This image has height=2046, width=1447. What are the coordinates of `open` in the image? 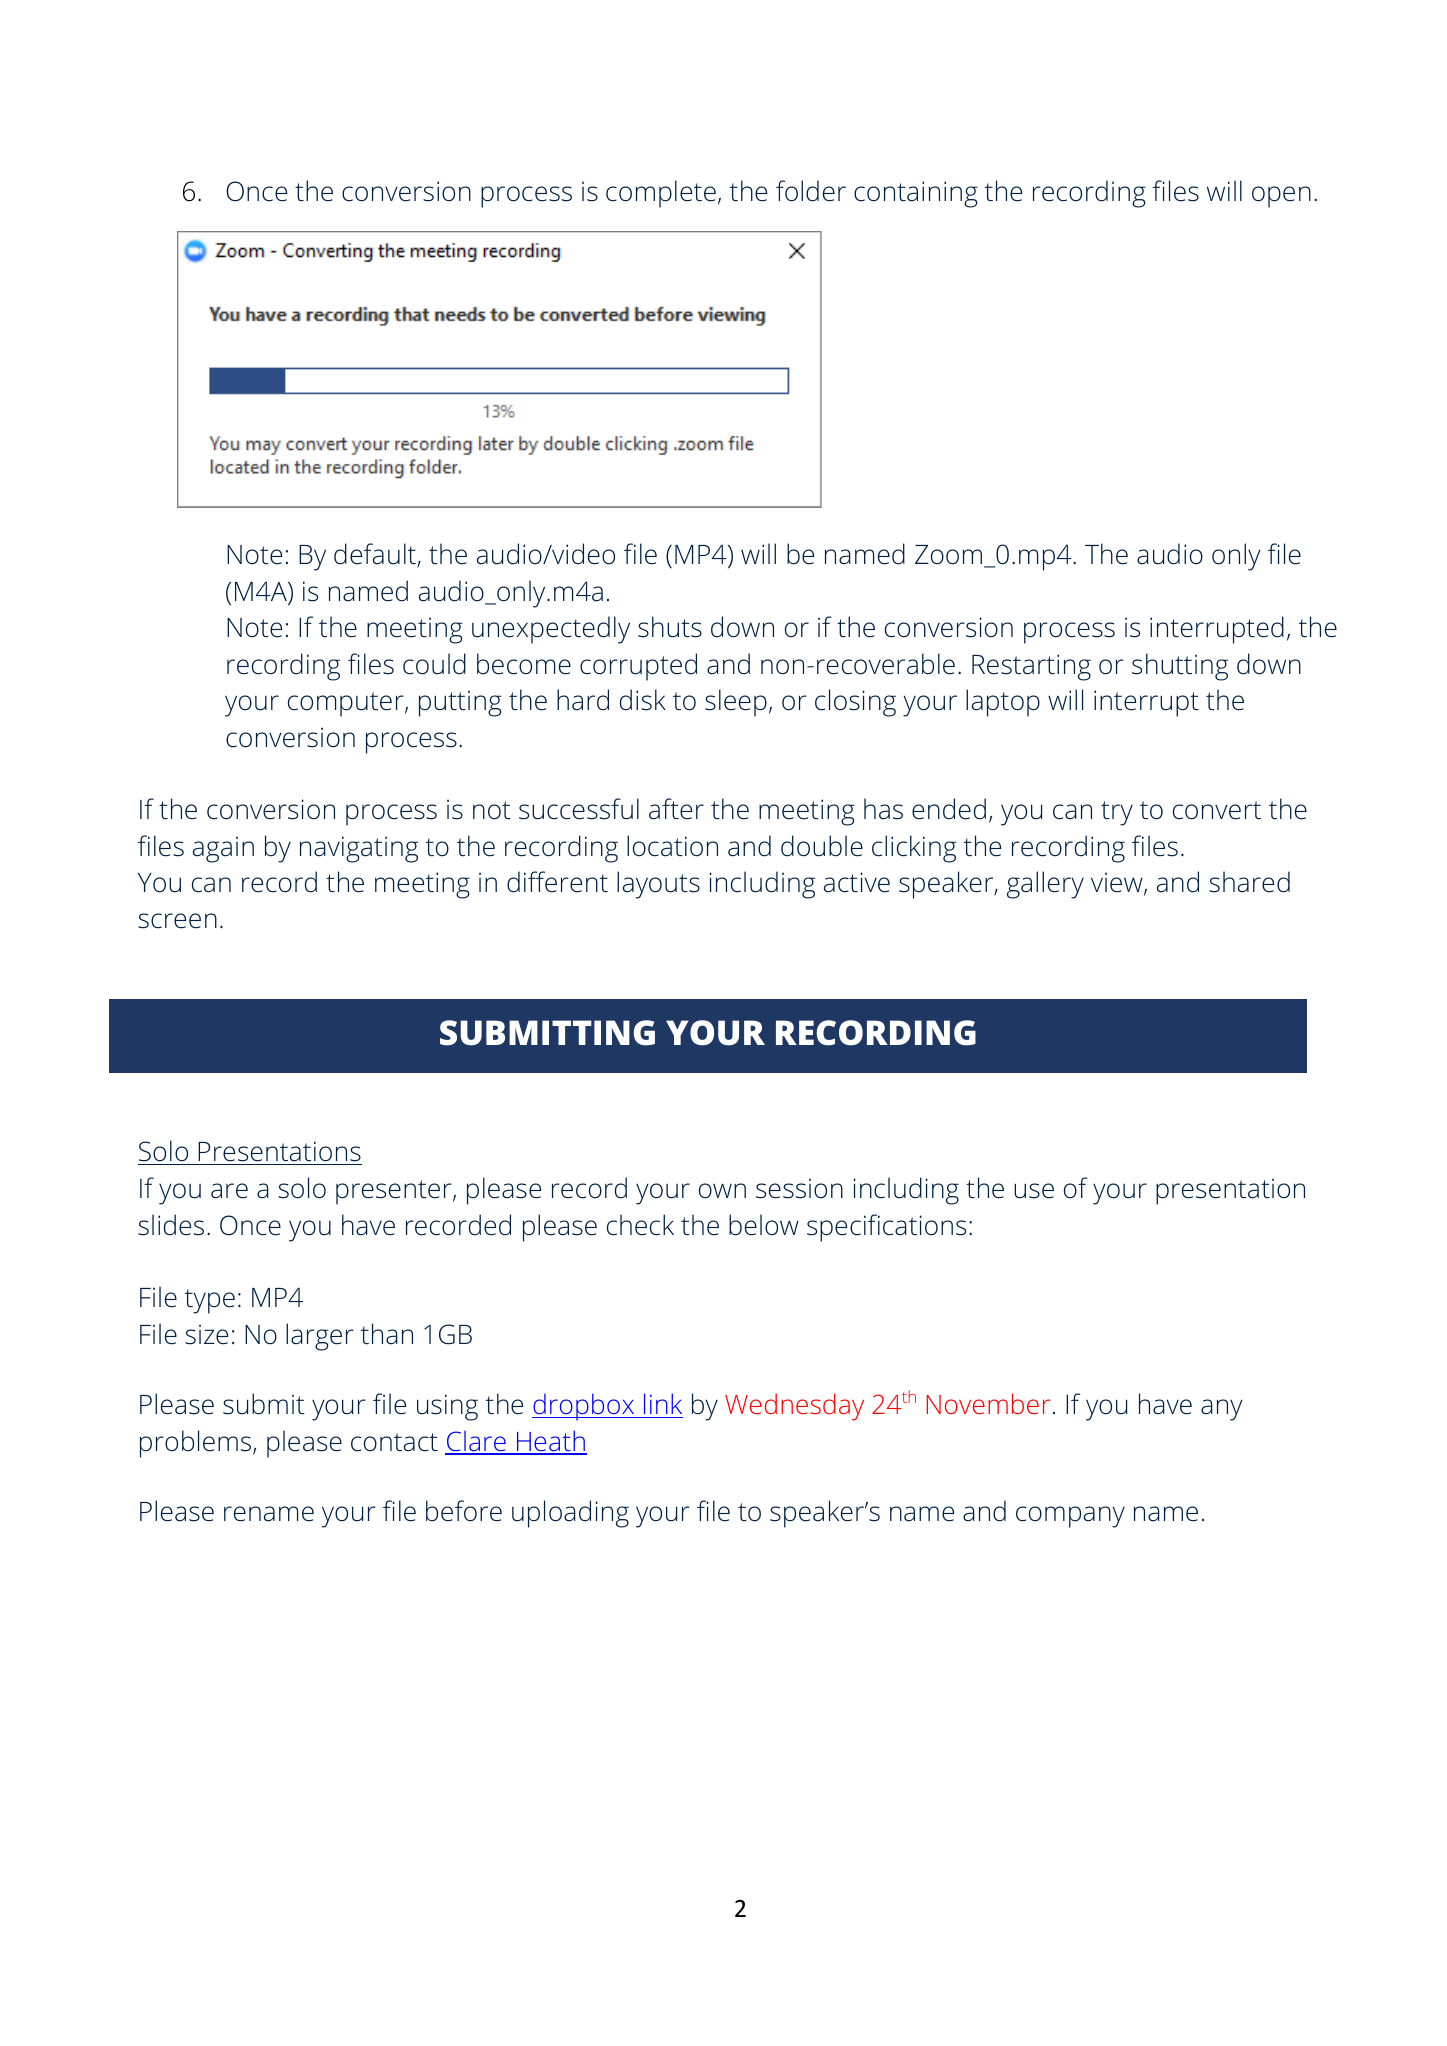 It's located at (1281, 197).
